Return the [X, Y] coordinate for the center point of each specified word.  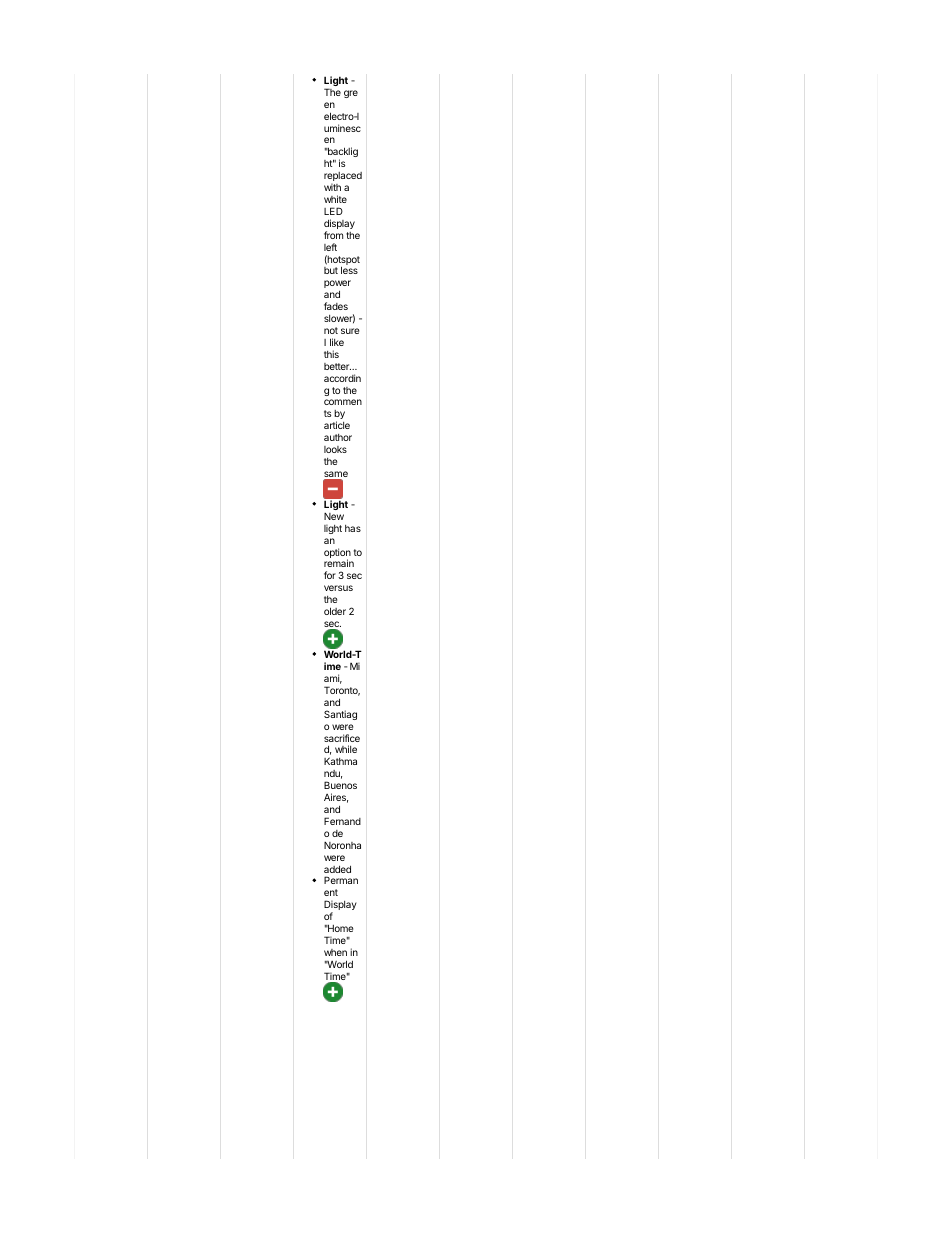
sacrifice [342, 738]
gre [351, 94]
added [337, 869]
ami [333, 679]
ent [331, 892]
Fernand [342, 821]
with [332, 187]
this [331, 354]
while [346, 749]
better [337, 366]
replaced [343, 178]
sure [350, 331]
